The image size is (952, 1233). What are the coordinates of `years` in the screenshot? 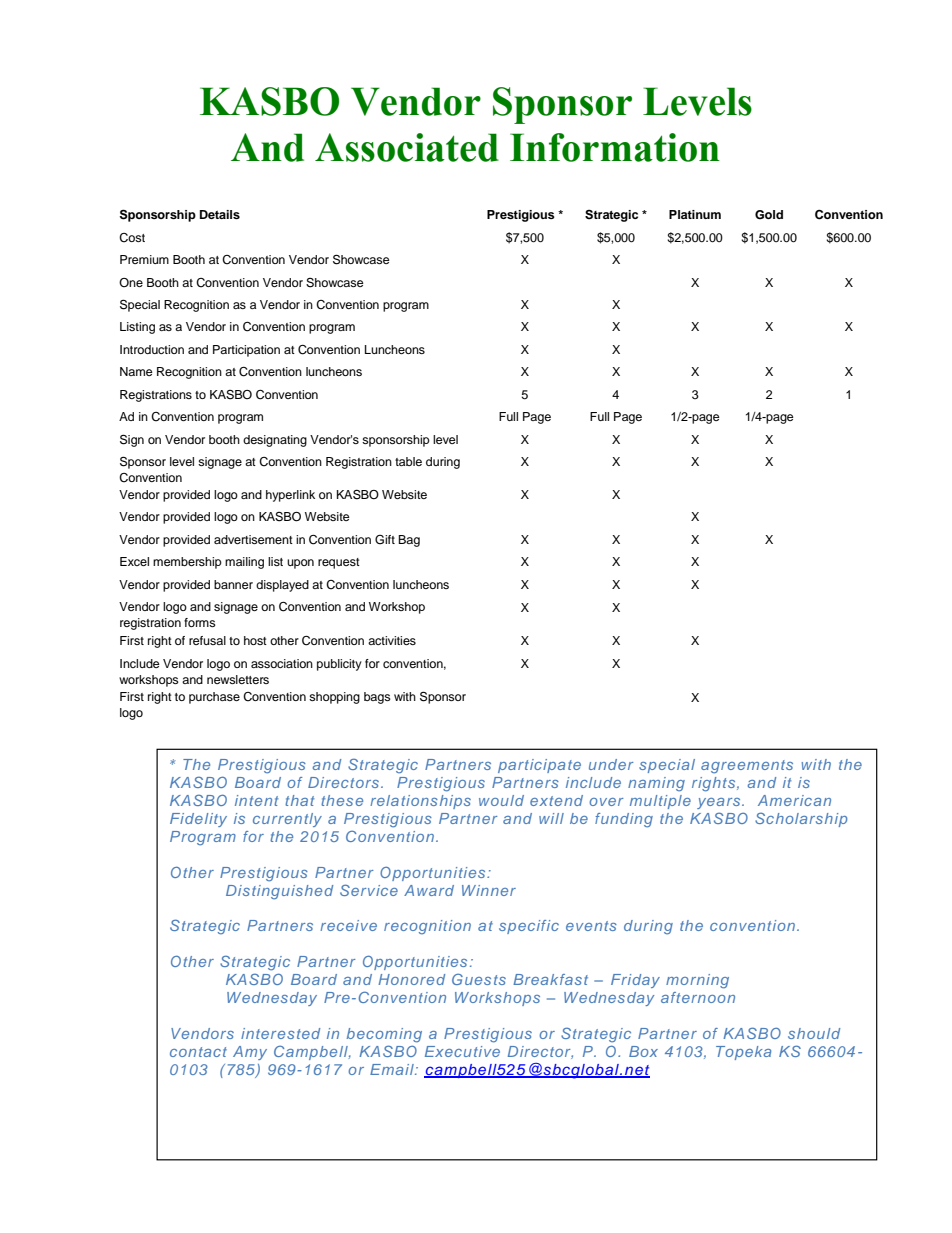 It's located at (720, 803).
